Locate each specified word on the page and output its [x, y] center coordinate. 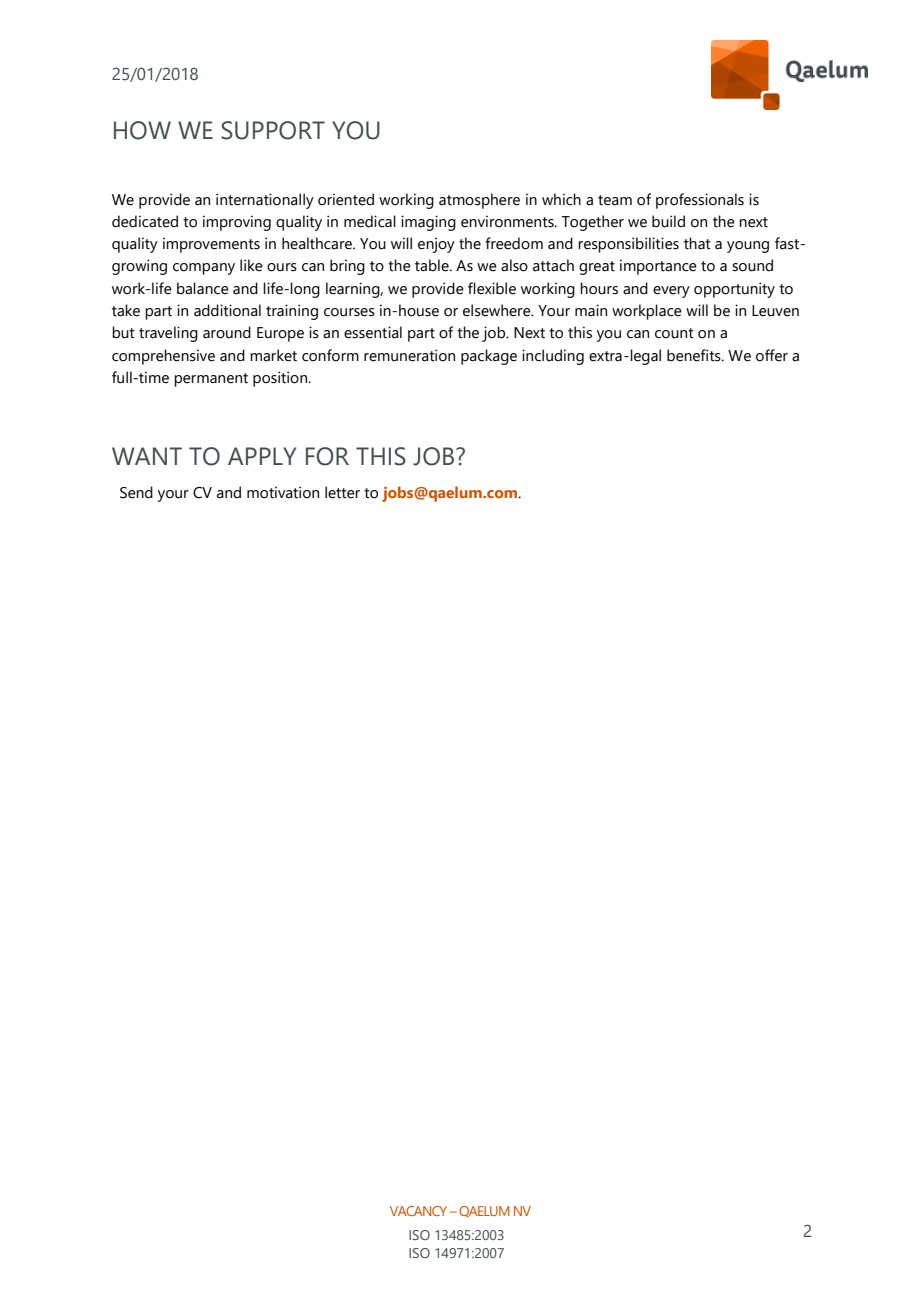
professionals [700, 201]
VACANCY [418, 1211]
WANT [147, 456]
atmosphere [479, 201]
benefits [695, 355]
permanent [211, 380]
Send [136, 492]
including [553, 357]
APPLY [262, 456]
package [489, 357]
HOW [142, 130]
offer [772, 355]
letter [342, 492]
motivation [283, 492]
